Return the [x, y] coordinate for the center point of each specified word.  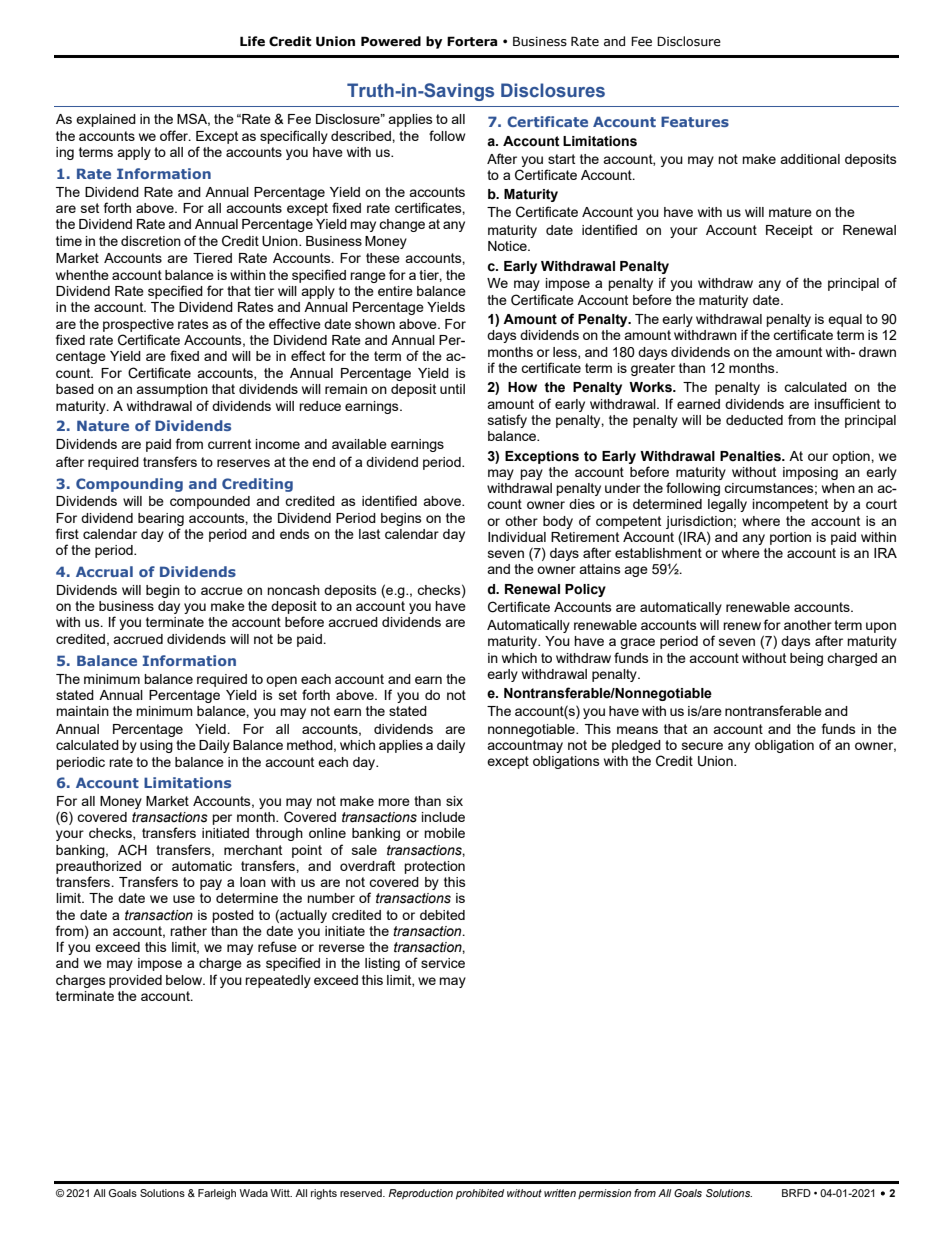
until [452, 389]
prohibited [480, 1194]
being [806, 659]
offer [175, 135]
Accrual [104, 571]
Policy [585, 590]
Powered [391, 41]
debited [442, 915]
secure [702, 746]
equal [845, 320]
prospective [138, 325]
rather [188, 931]
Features [695, 121]
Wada [254, 1193]
